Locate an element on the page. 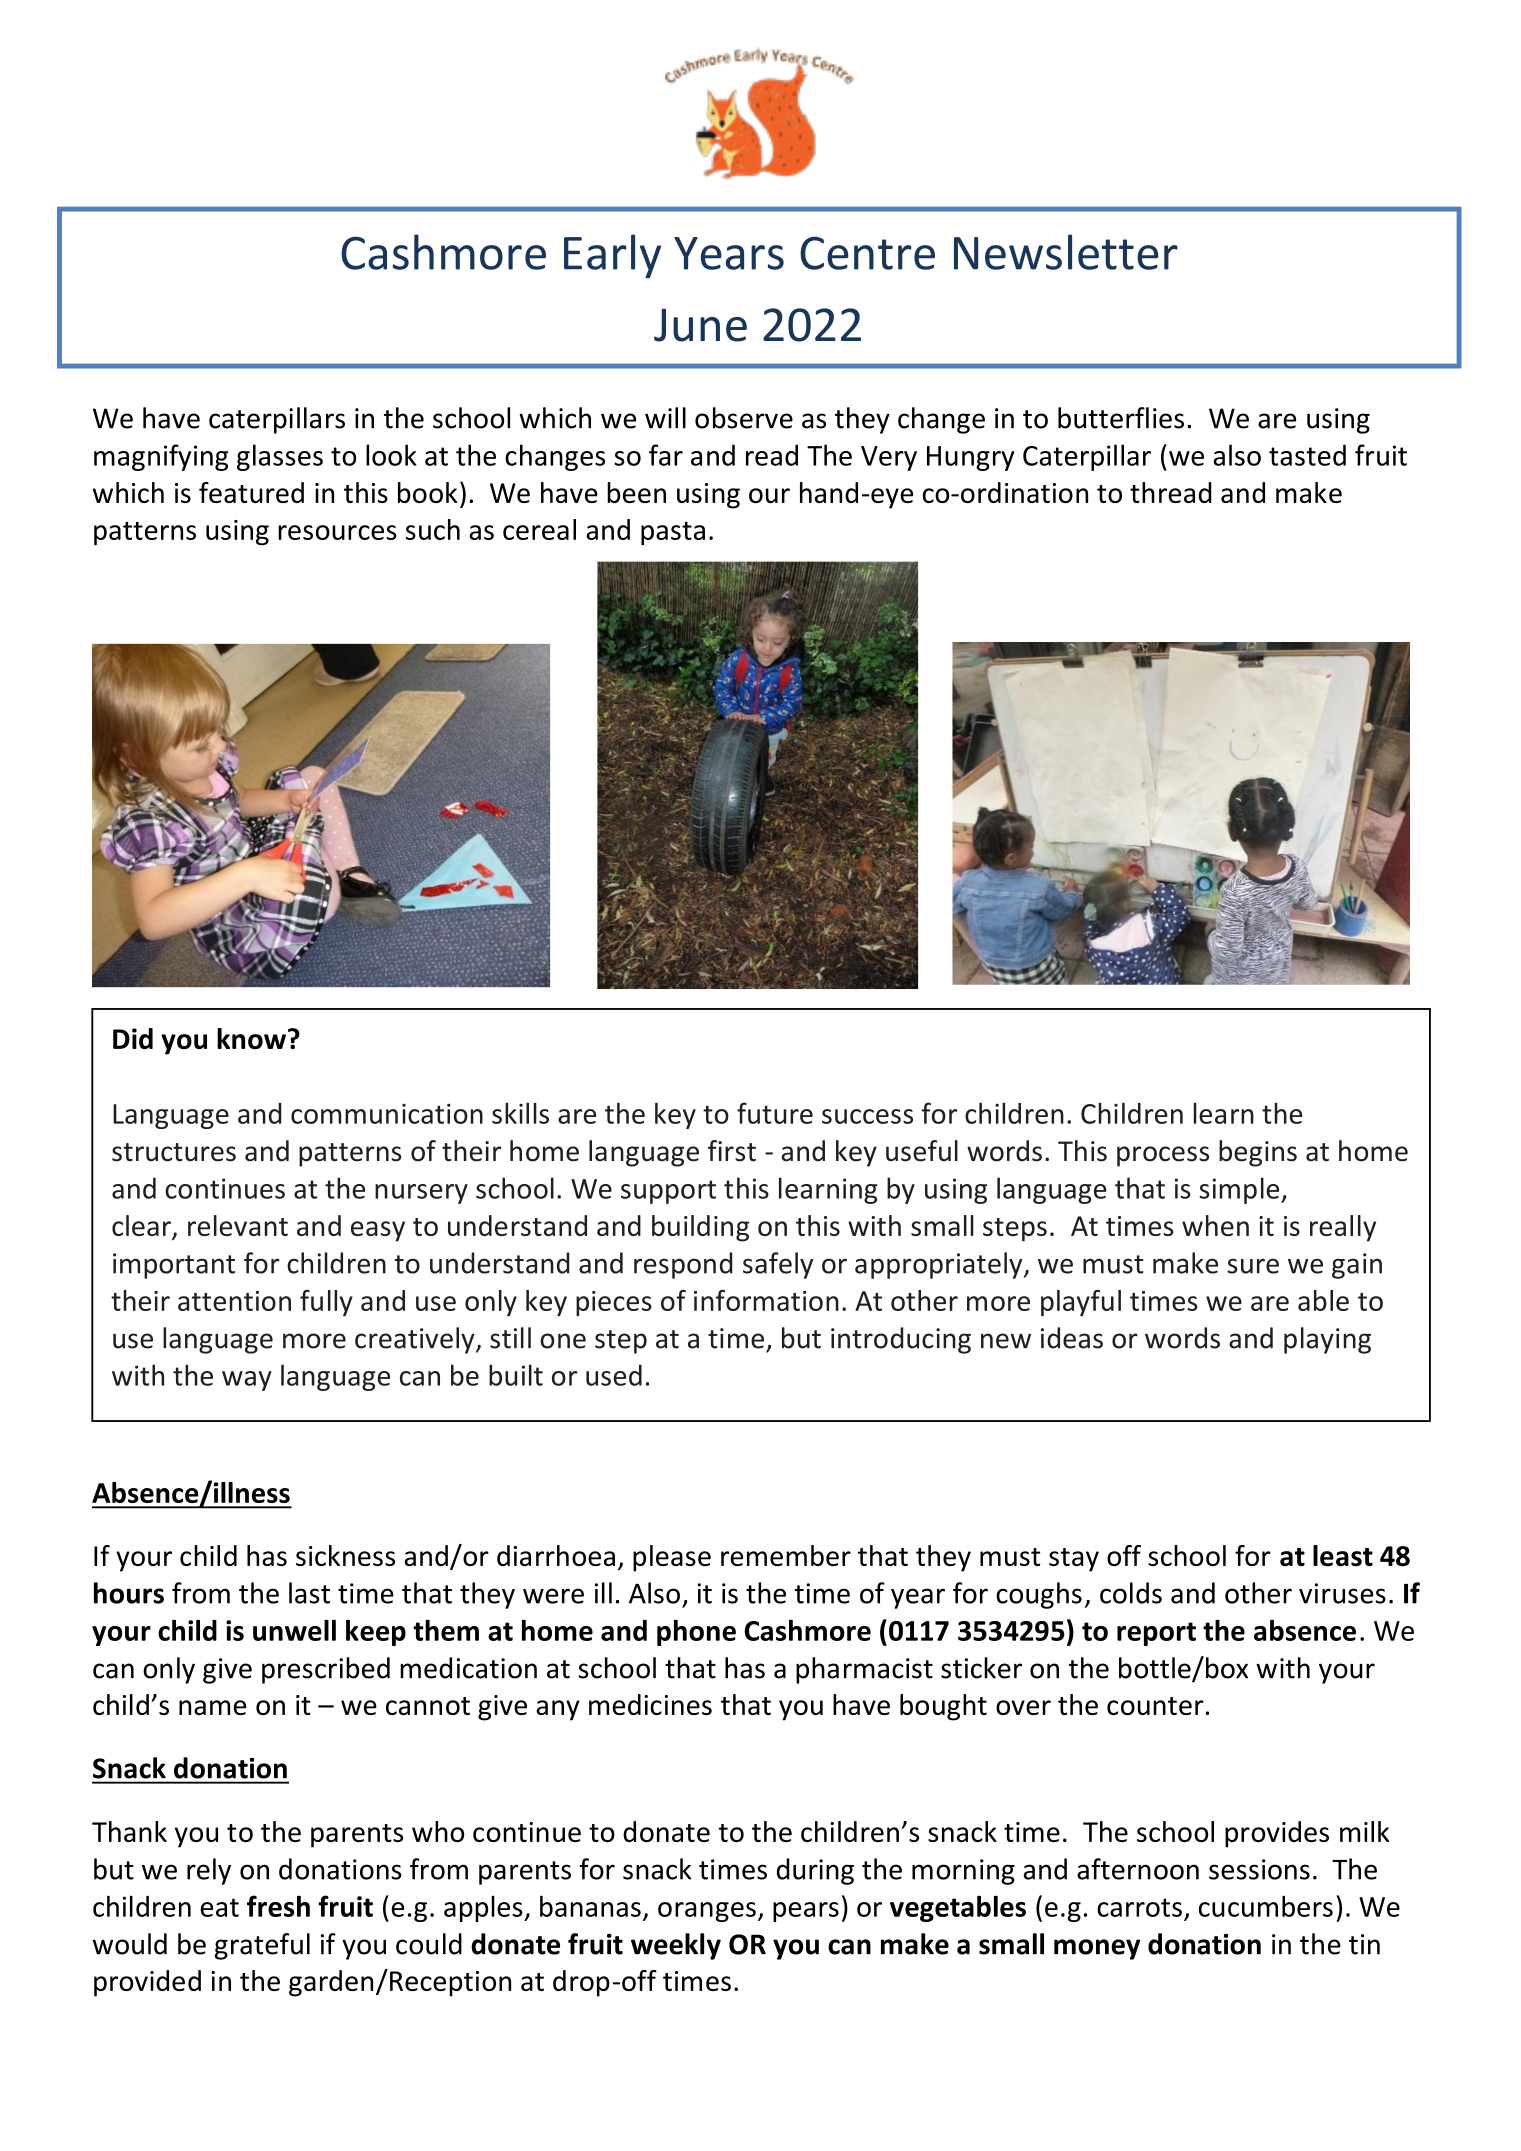 The width and height of the image is (1521, 2151). sickness is located at coordinates (345, 1555).
